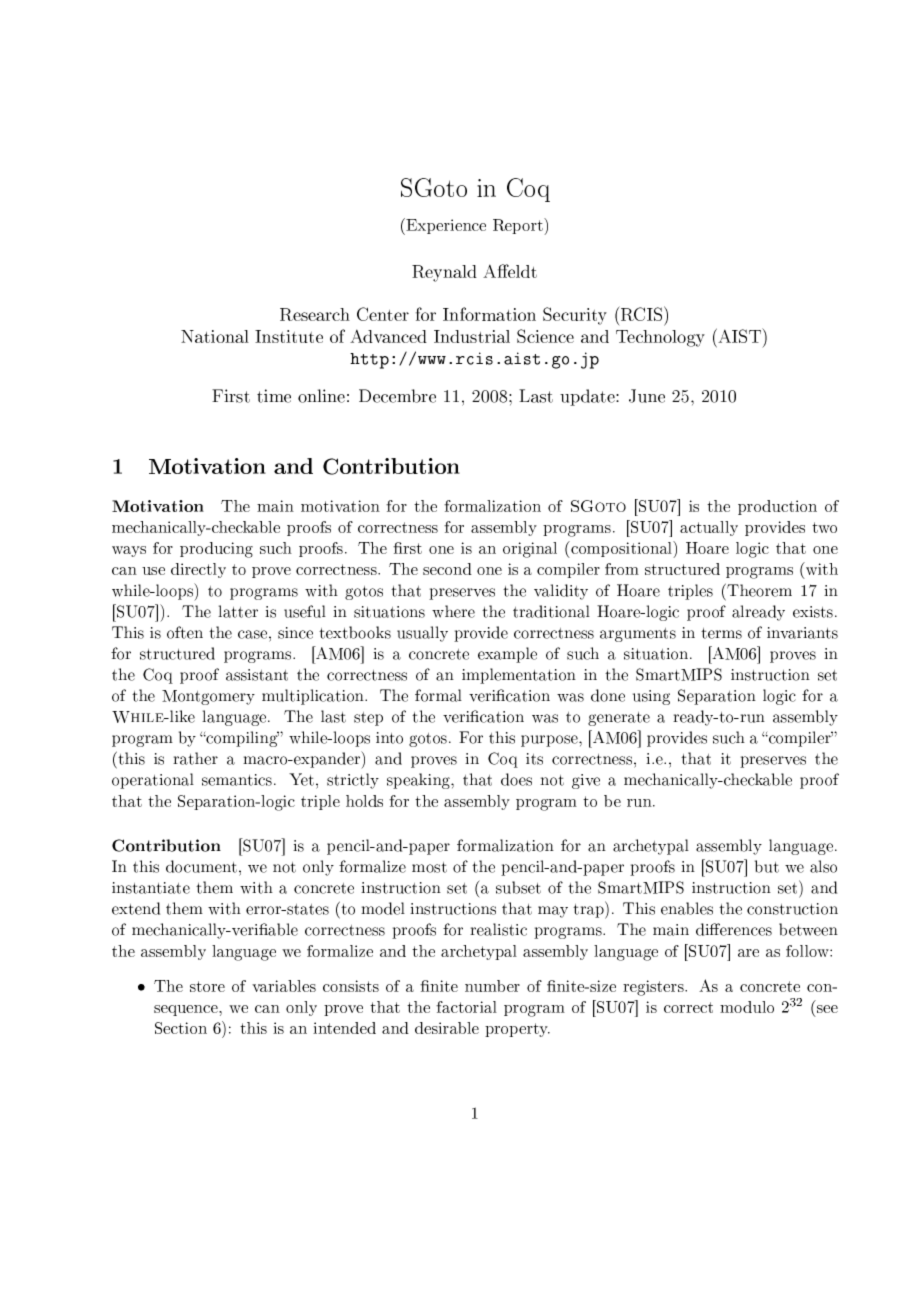 This screenshot has width=924, height=1308. I want to click on National, so click(215, 336).
